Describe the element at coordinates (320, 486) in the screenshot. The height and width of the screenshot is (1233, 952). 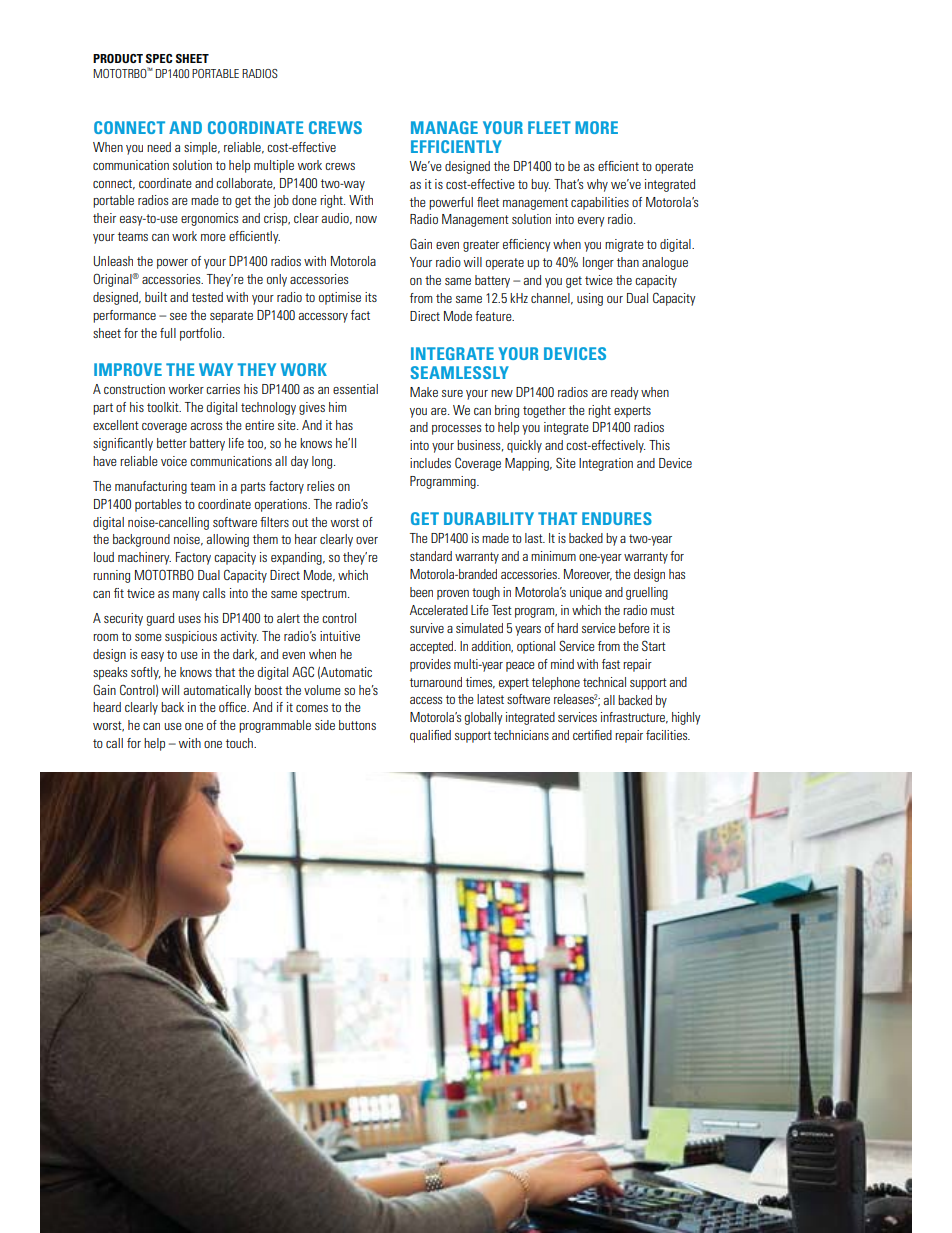
I see `relies` at that location.
